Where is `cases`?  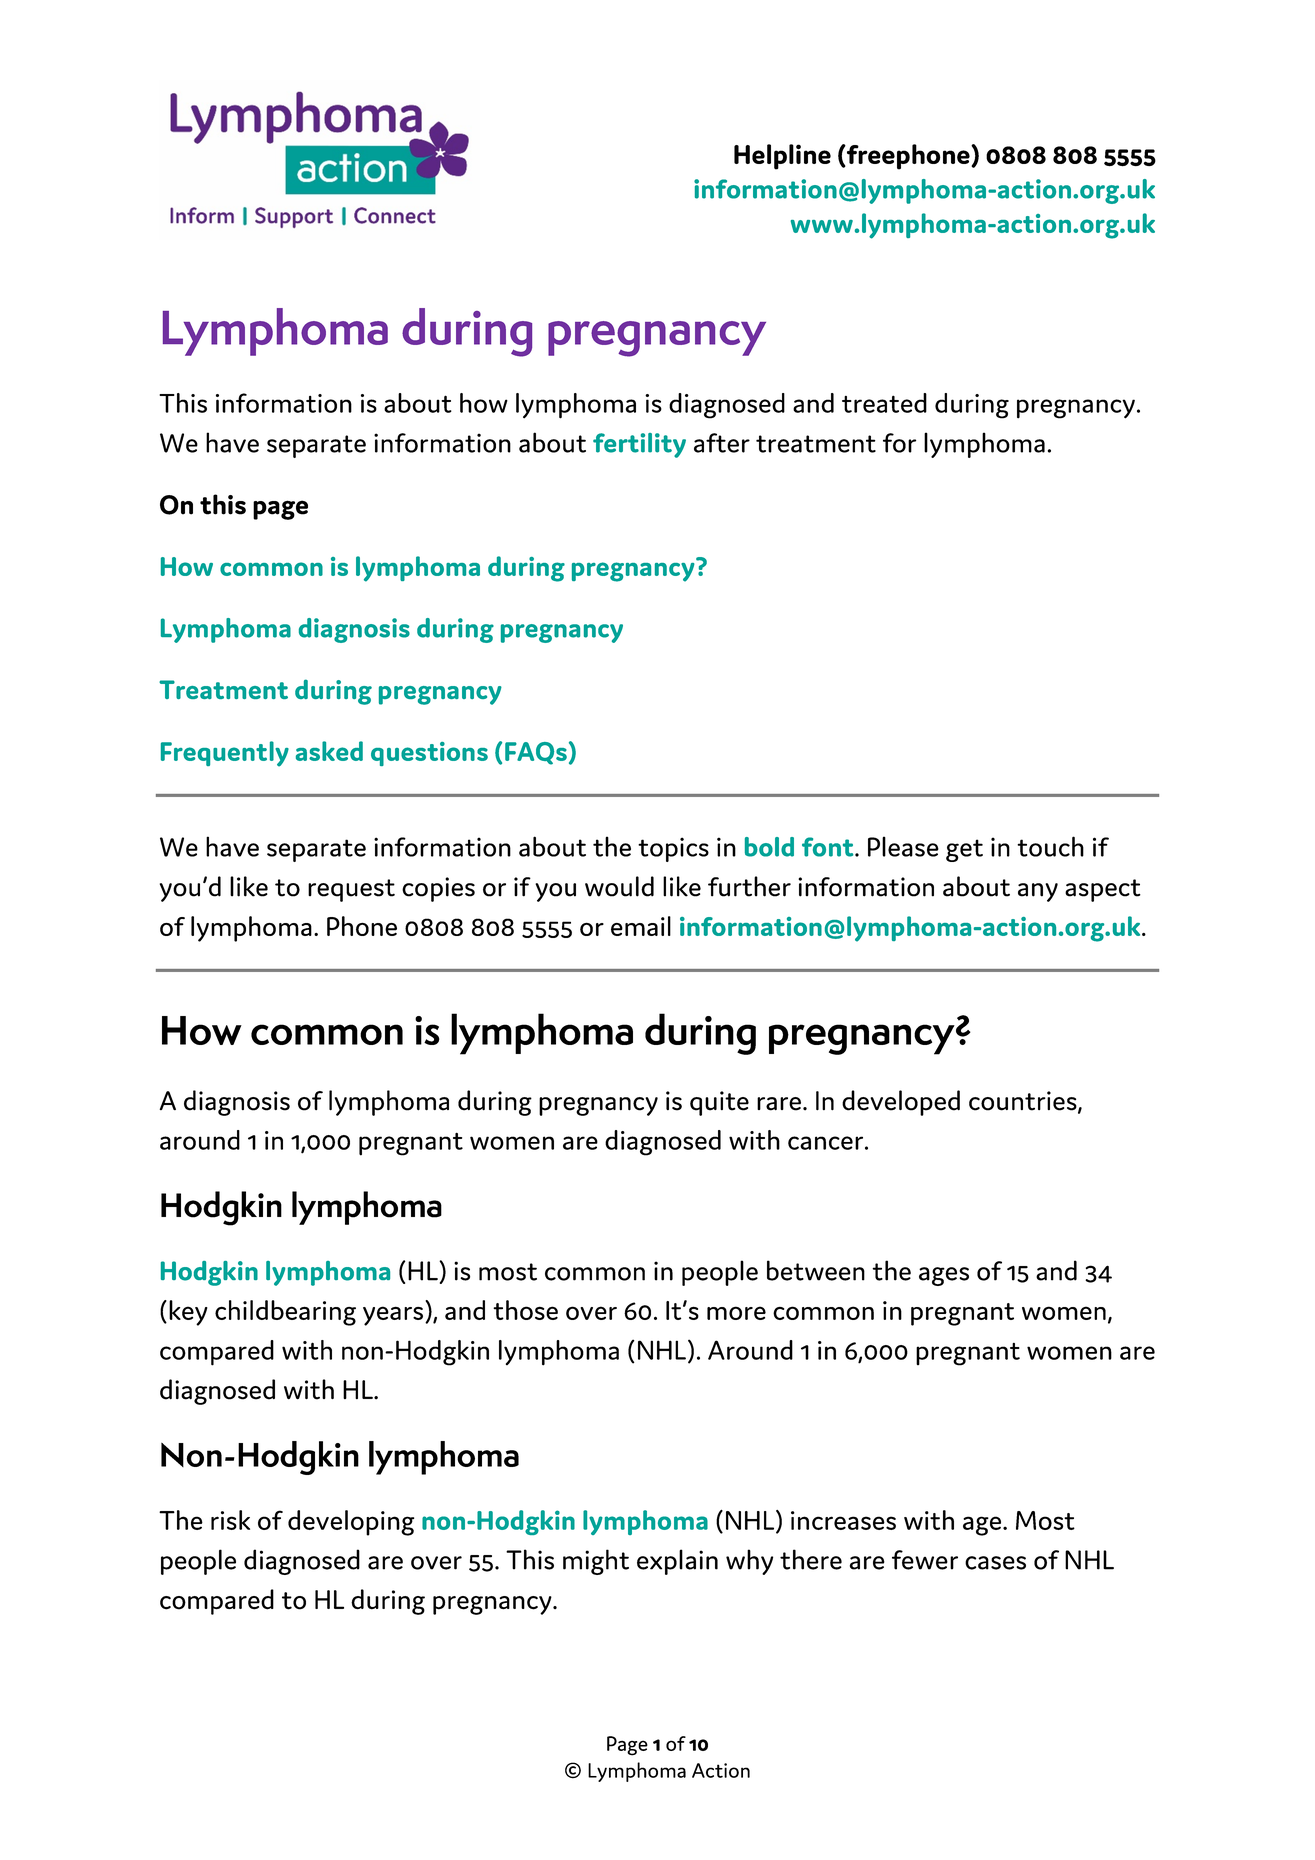
cases is located at coordinates (995, 1563).
